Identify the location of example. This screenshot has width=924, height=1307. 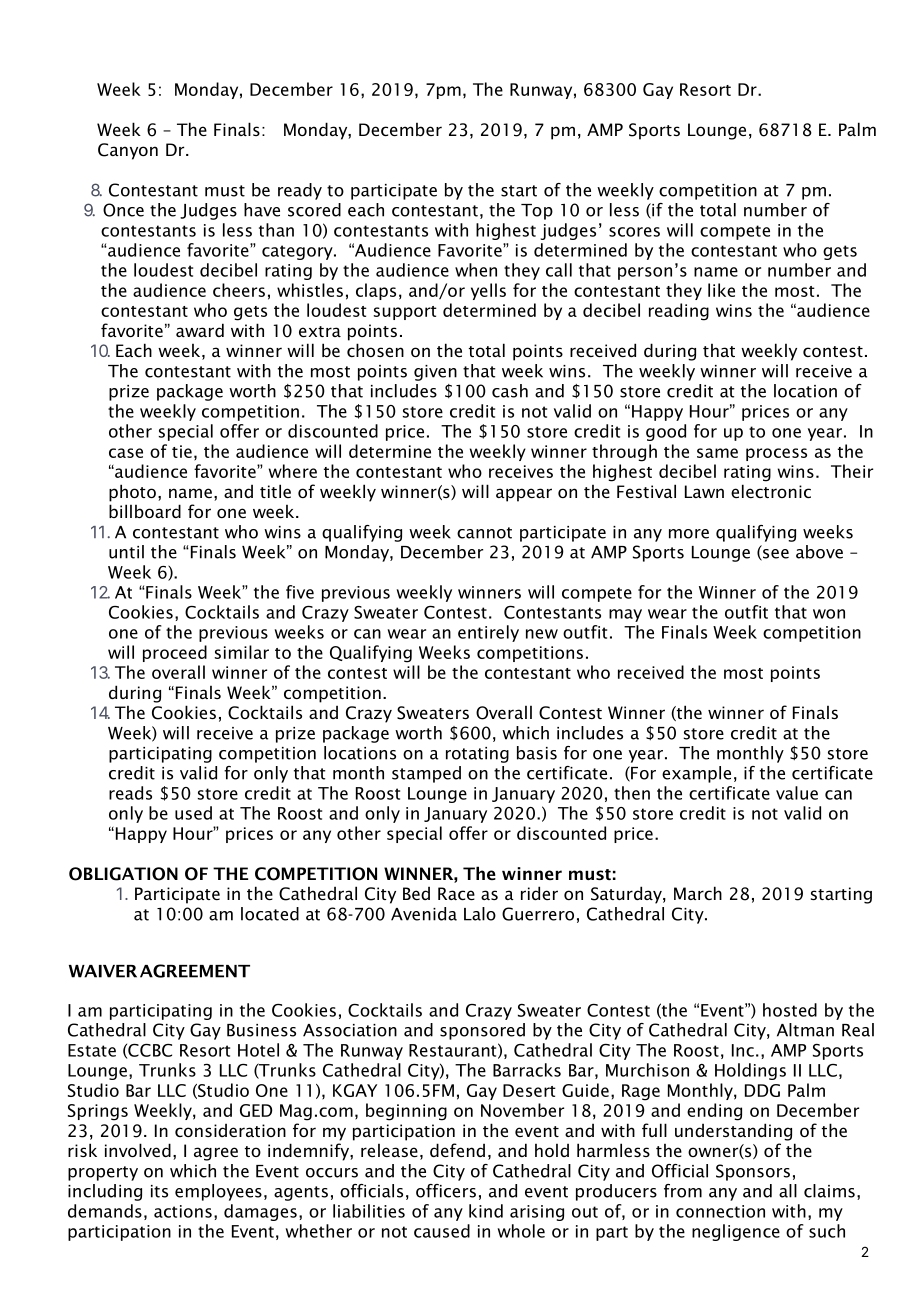
(696, 774).
